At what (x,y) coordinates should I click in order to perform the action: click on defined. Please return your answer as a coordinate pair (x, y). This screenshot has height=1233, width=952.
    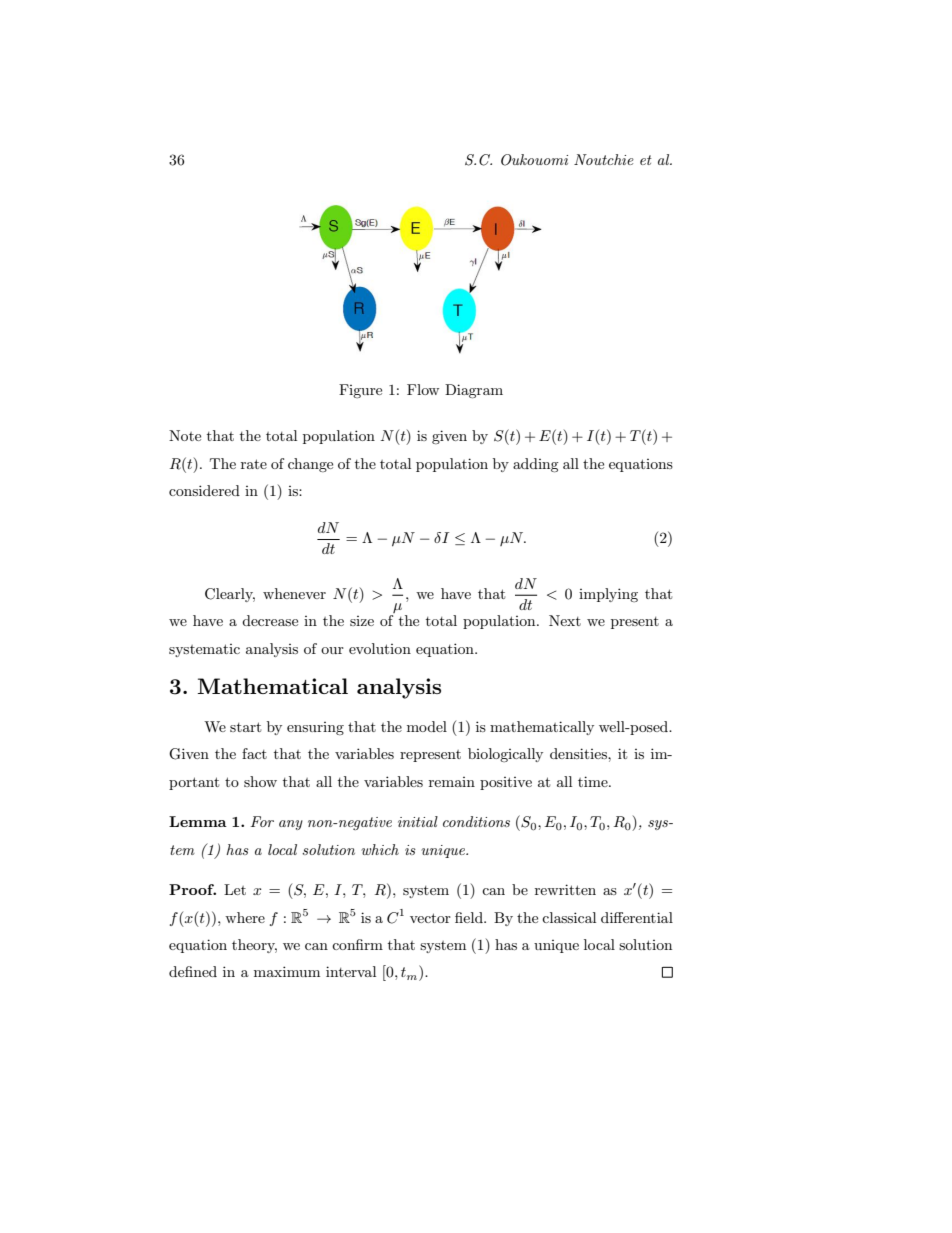
    Looking at the image, I should click on (193, 971).
